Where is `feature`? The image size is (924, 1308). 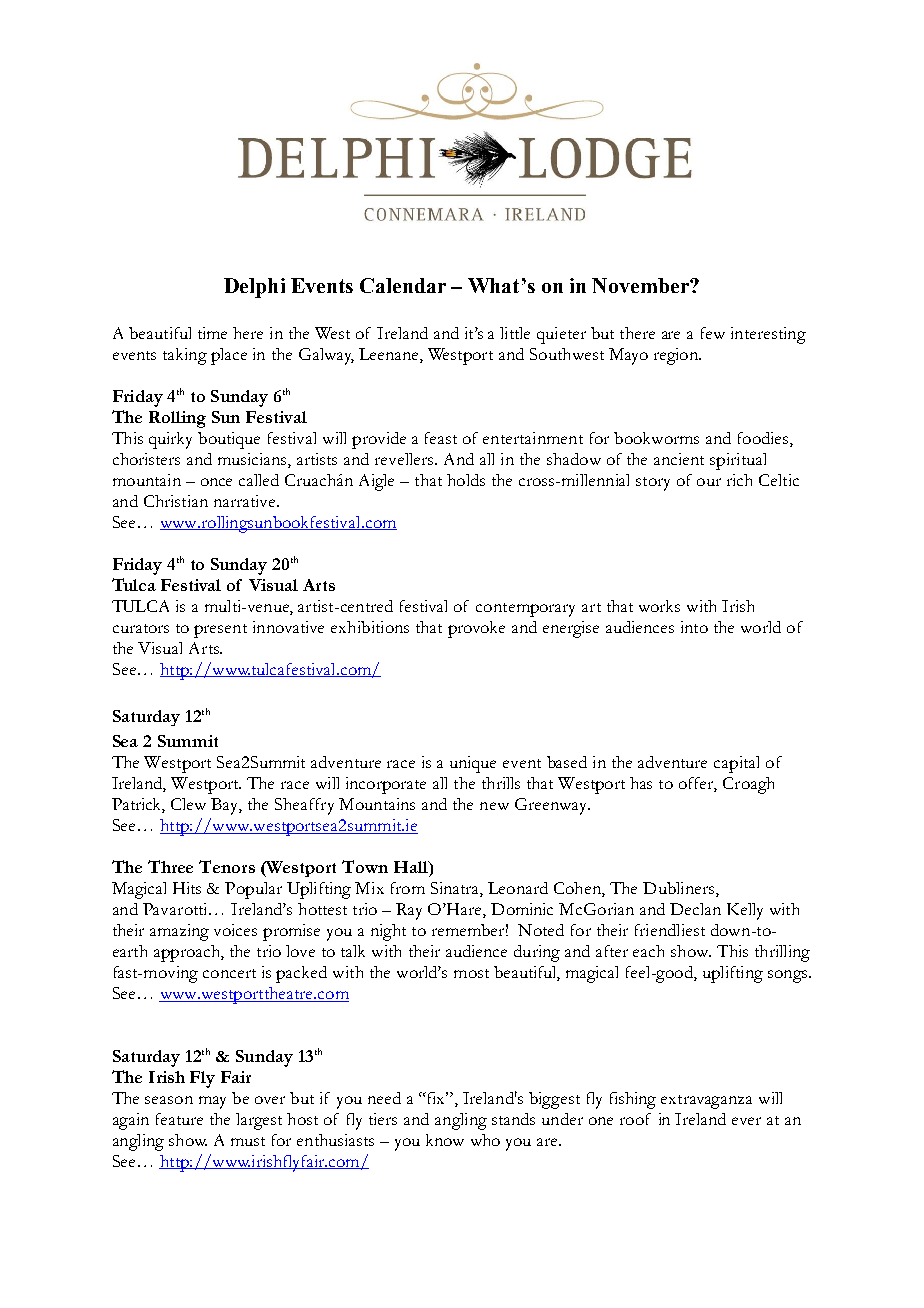 feature is located at coordinates (179, 1119).
